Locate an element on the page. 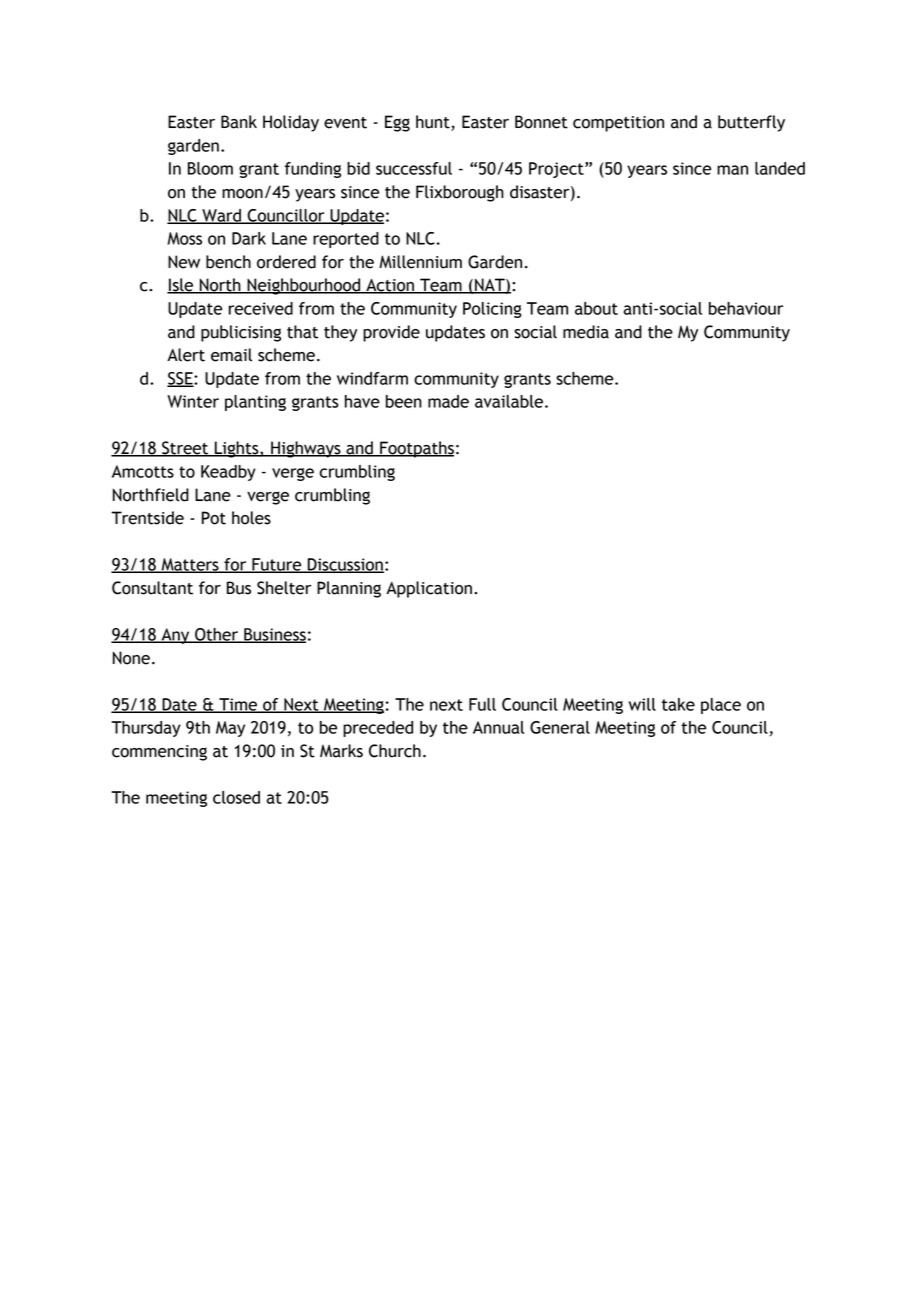 The width and height of the document is (924, 1310). Matters is located at coordinates (190, 565).
